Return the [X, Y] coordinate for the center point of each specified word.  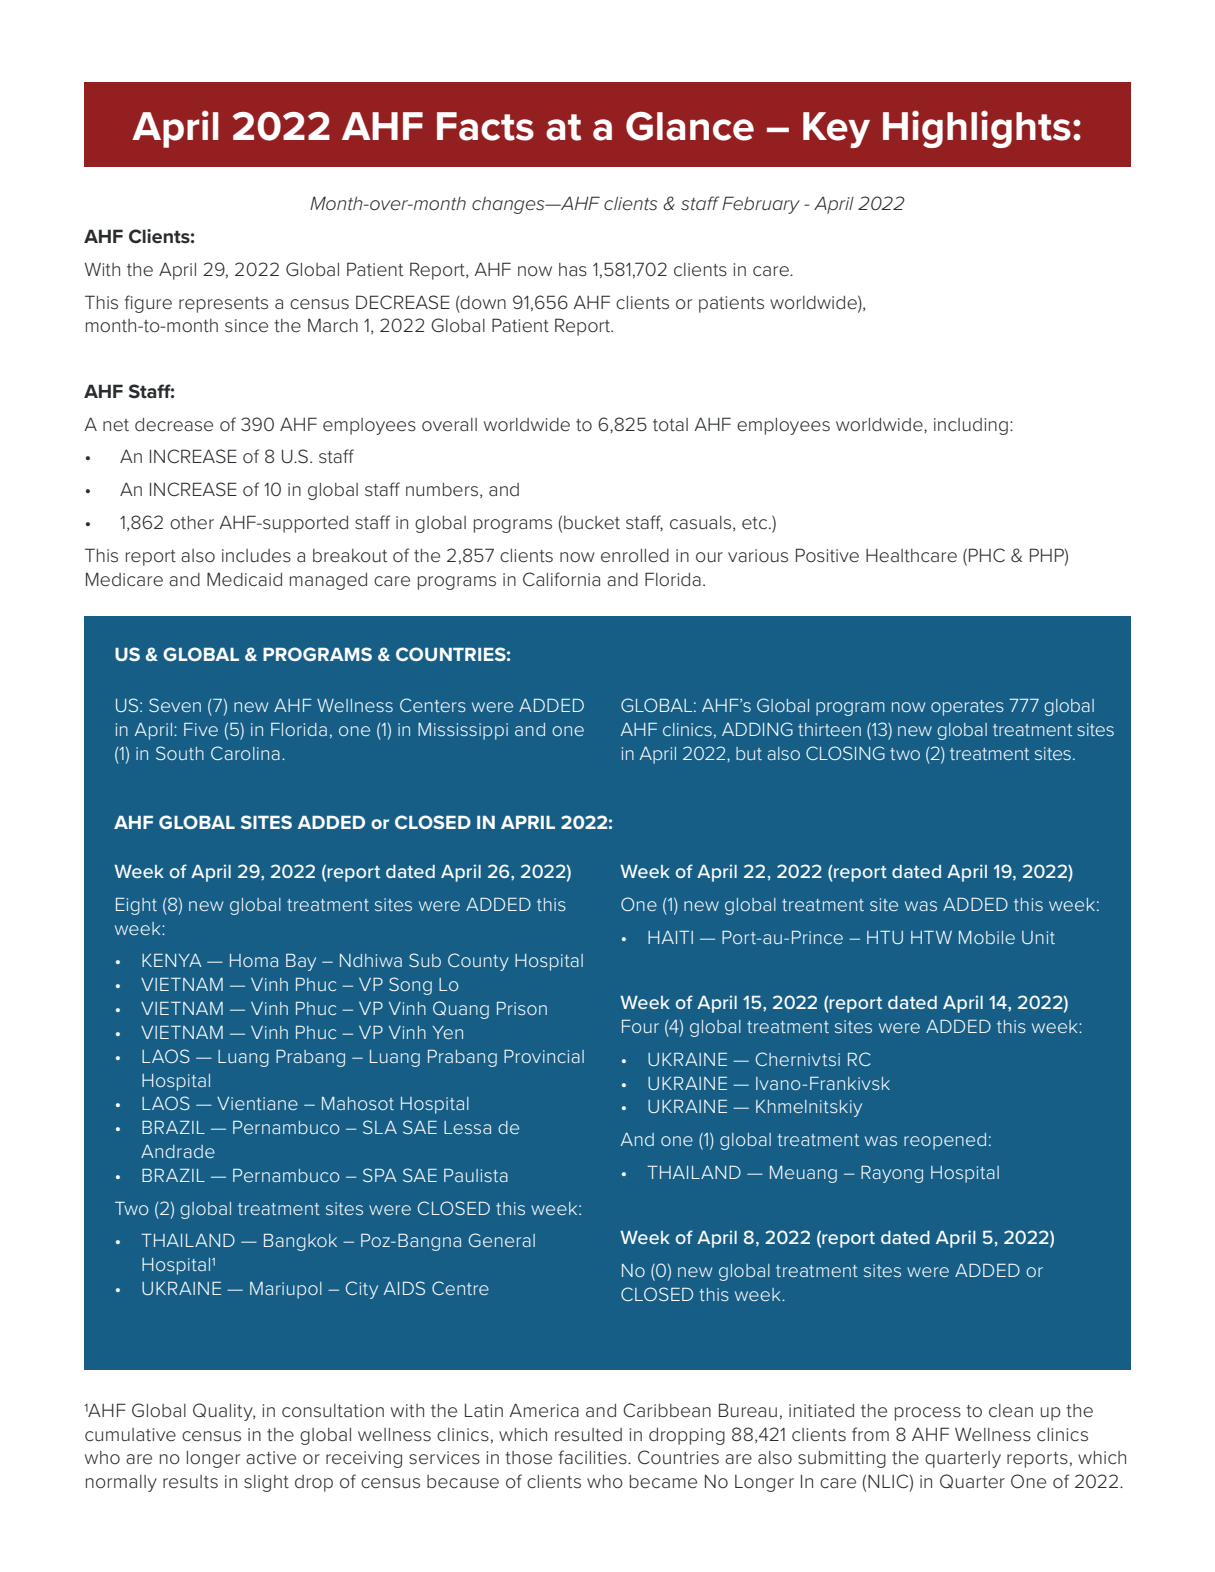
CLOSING [845, 753]
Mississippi [463, 731]
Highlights [977, 129]
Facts [485, 126]
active [271, 1457]
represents [223, 305]
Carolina [245, 753]
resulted [588, 1435]
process [928, 1414]
